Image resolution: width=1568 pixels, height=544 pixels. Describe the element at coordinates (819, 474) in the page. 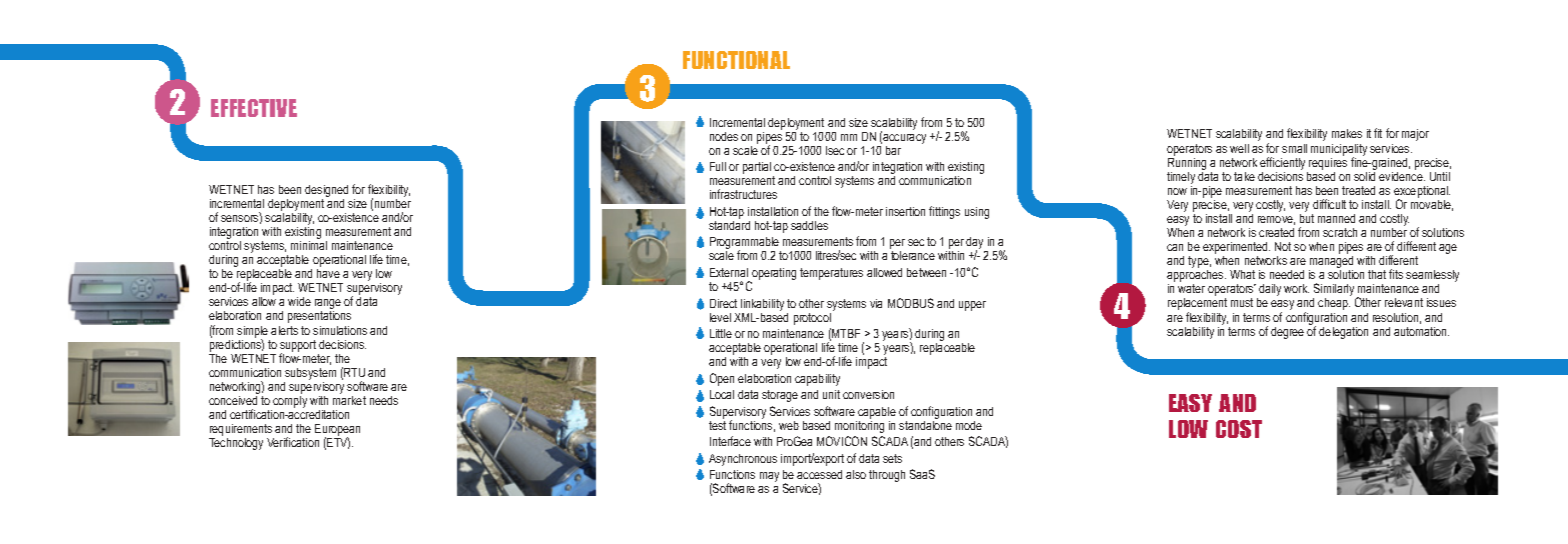

I see `accessed` at that location.
